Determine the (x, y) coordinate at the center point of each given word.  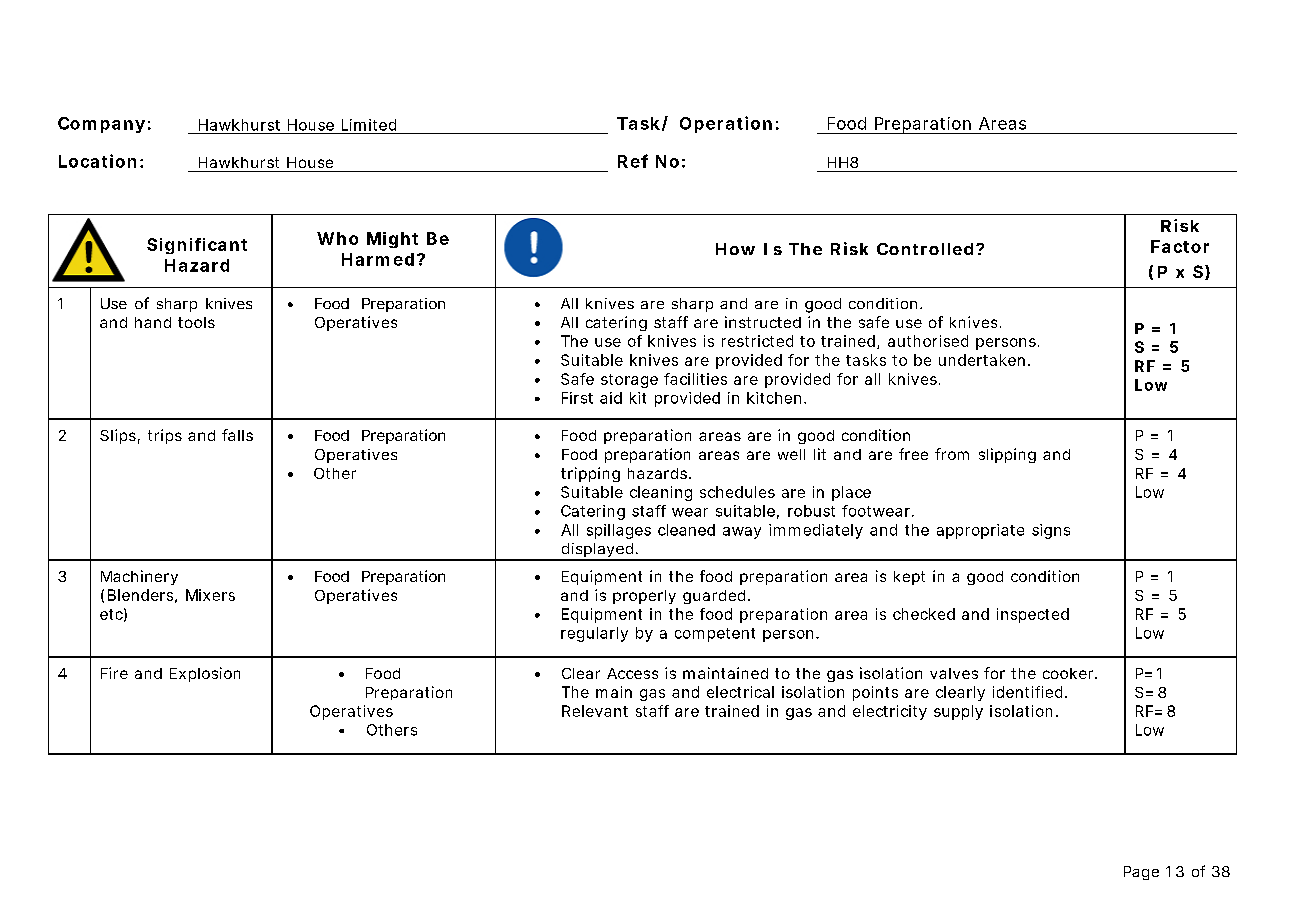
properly (644, 597)
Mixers (210, 595)
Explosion (205, 674)
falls (237, 435)
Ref (633, 161)
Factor (1180, 246)
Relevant (595, 711)
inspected (1033, 615)
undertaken (982, 360)
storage (629, 381)
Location (97, 161)
